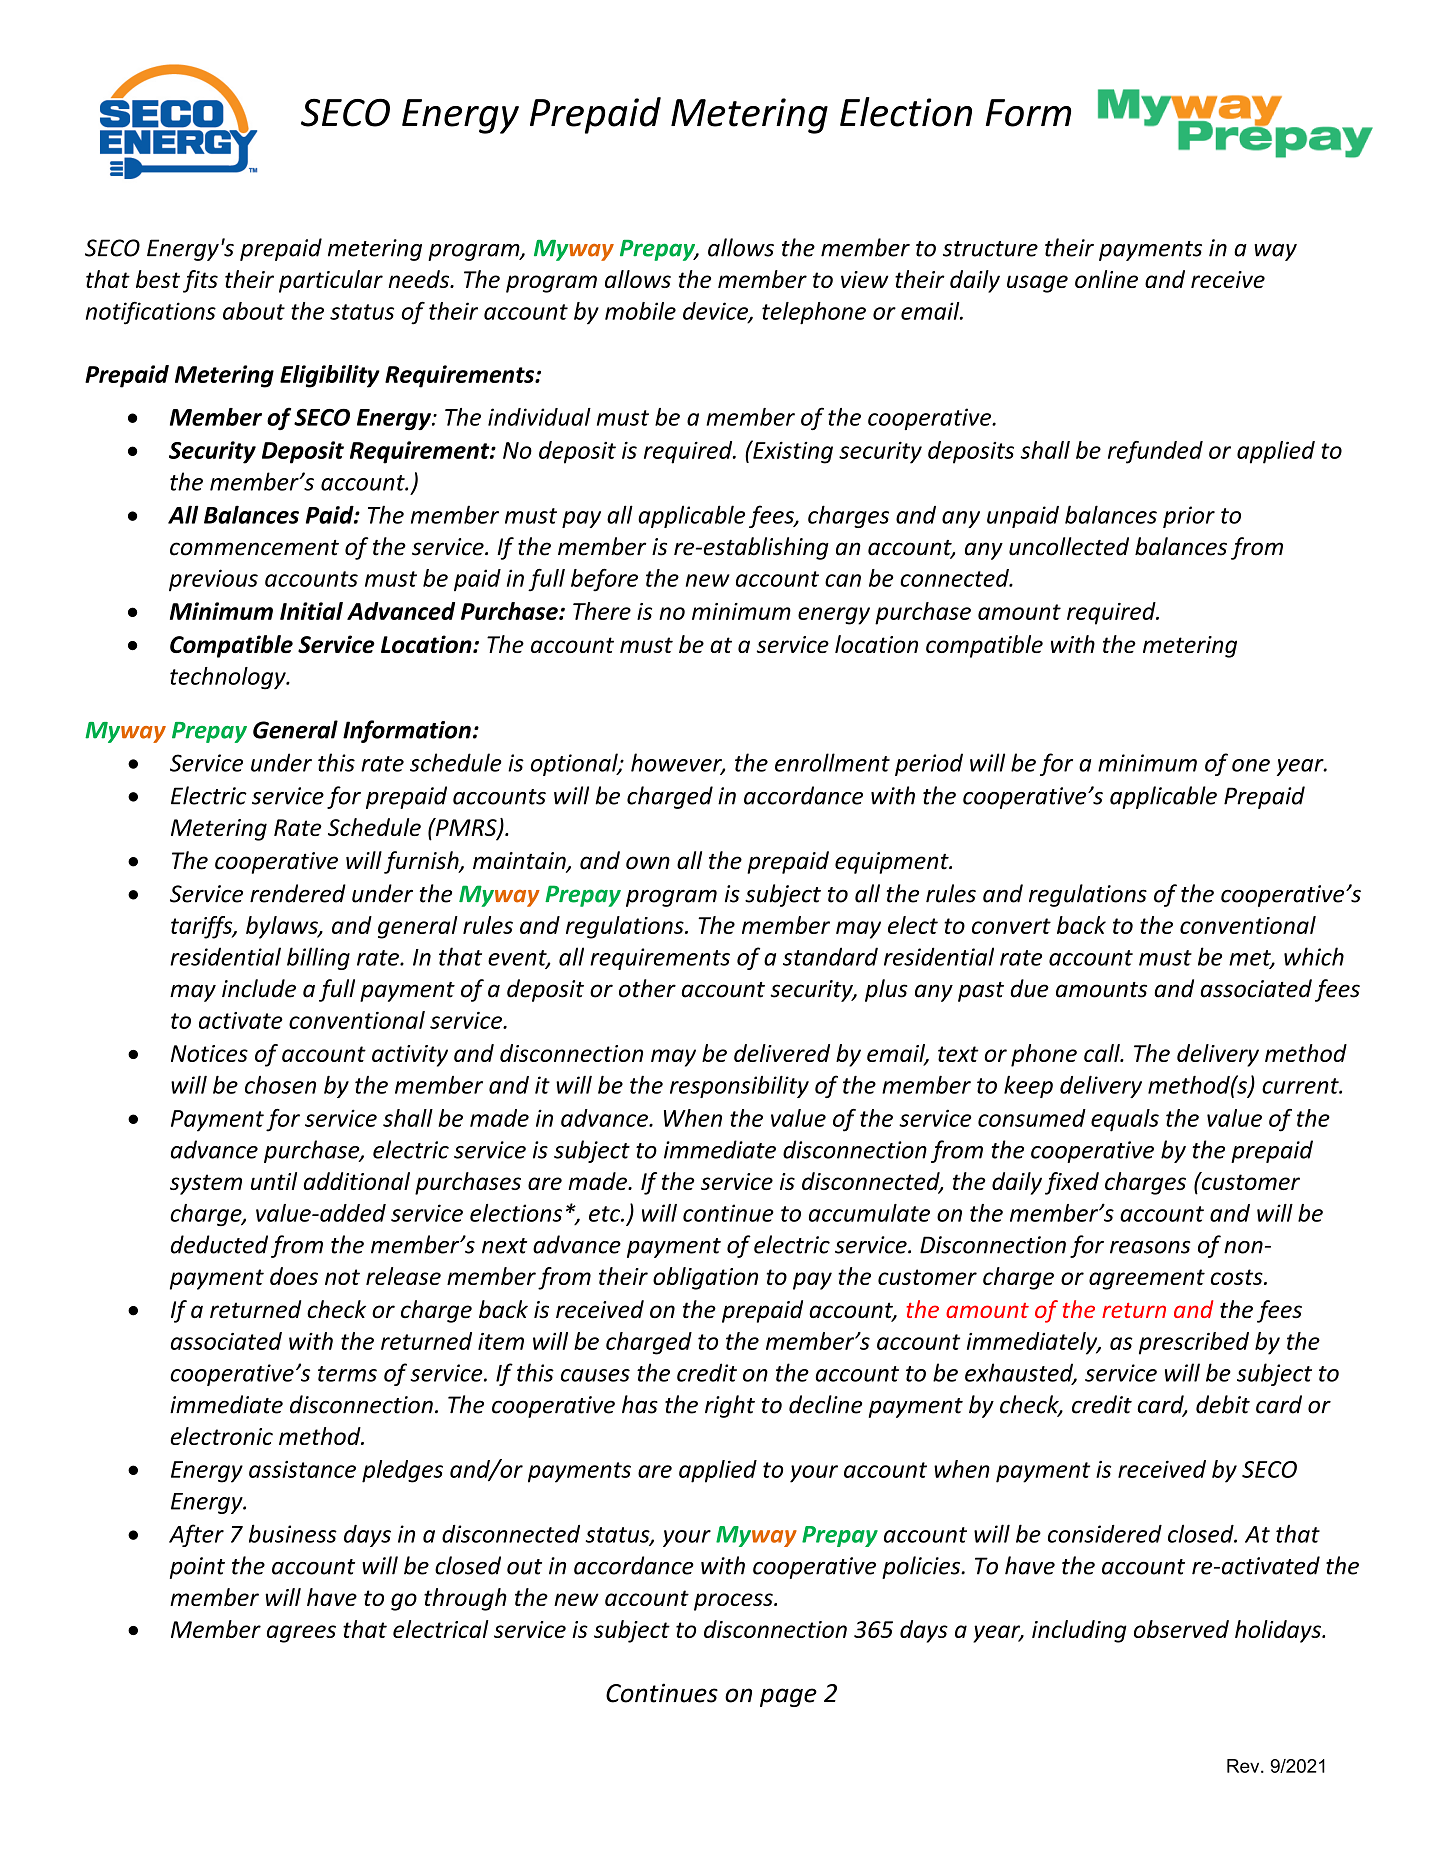  I want to click on observed, so click(1181, 1629).
